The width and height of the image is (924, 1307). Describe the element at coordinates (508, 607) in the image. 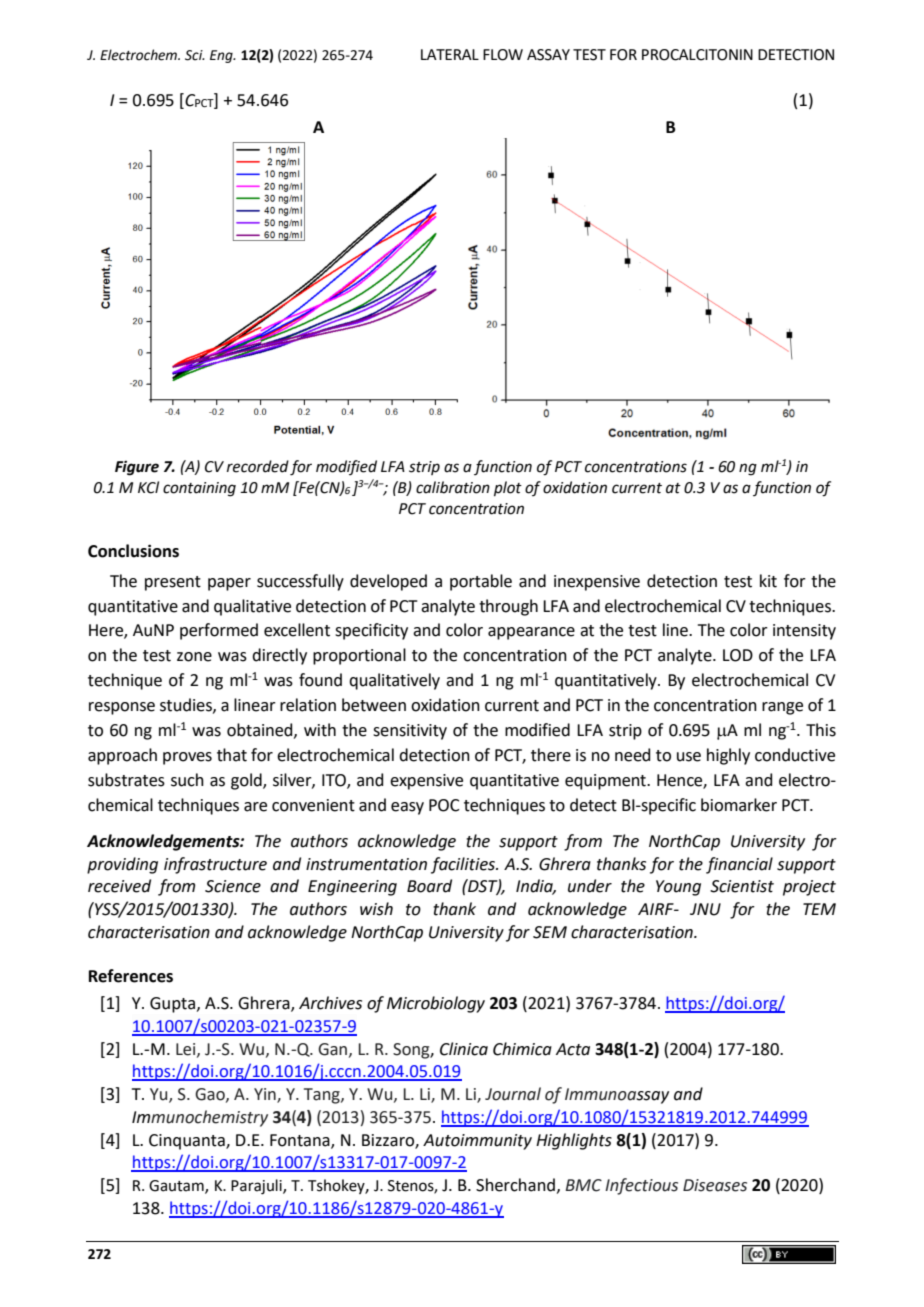

I see `through` at that location.
